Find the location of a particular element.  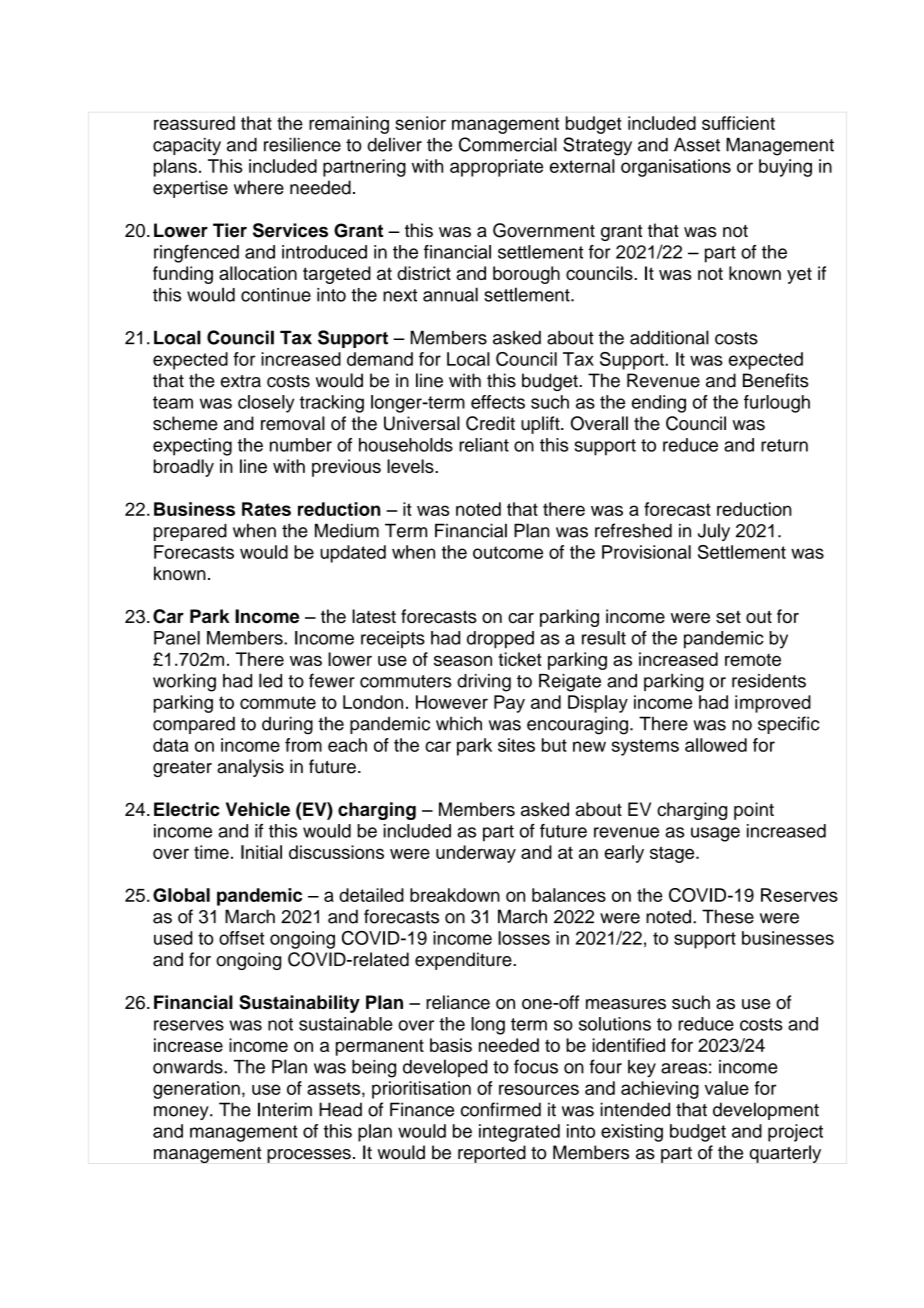

reliant is located at coordinates (484, 445).
